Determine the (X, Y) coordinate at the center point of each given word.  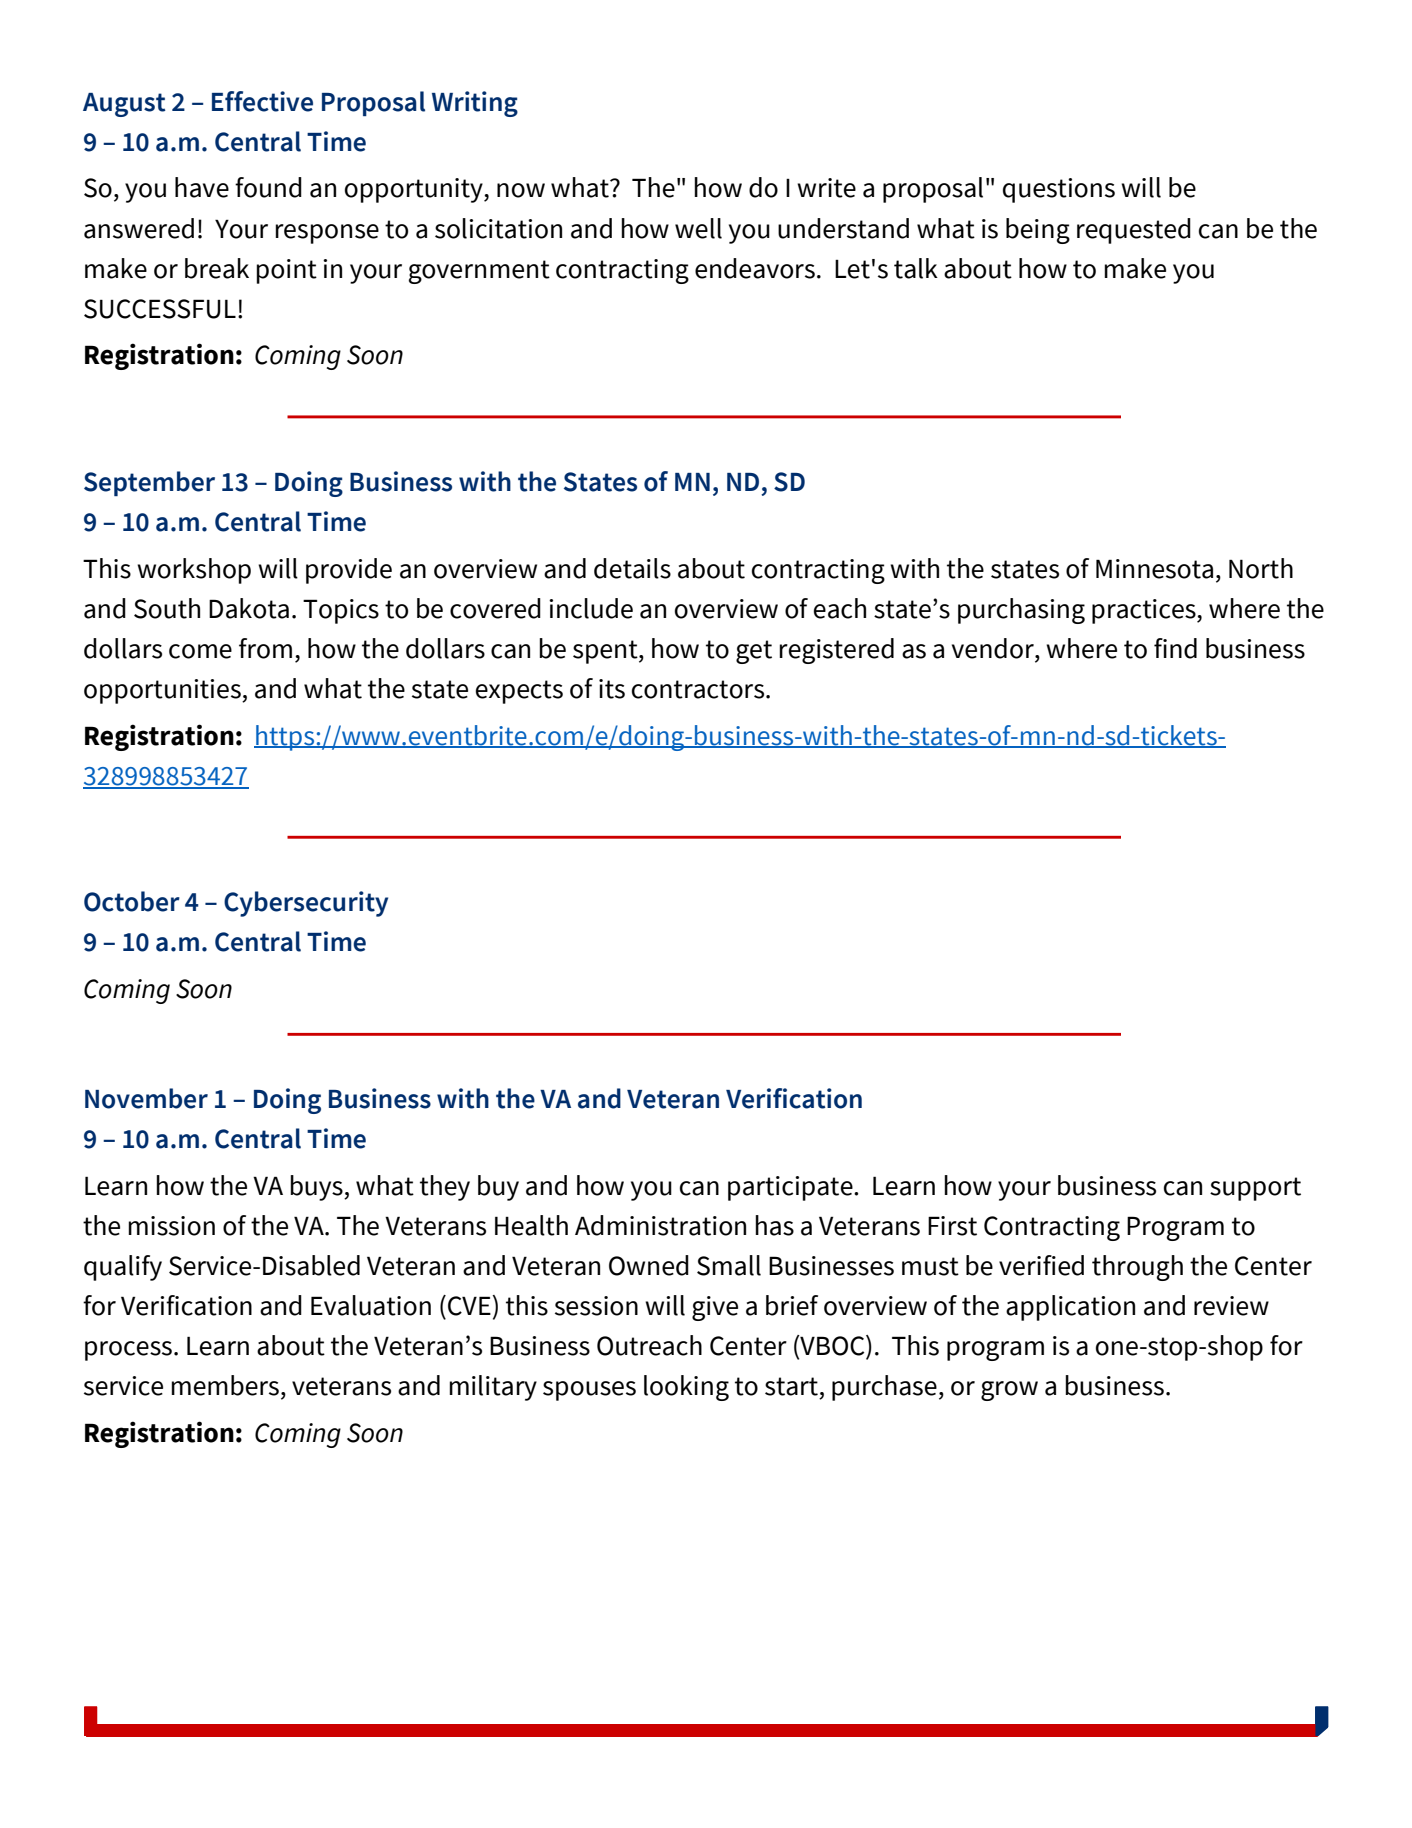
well (698, 228)
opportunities (163, 691)
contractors (699, 689)
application (1070, 1308)
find (1175, 648)
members (225, 1385)
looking (686, 1388)
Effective (262, 101)
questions (1059, 190)
